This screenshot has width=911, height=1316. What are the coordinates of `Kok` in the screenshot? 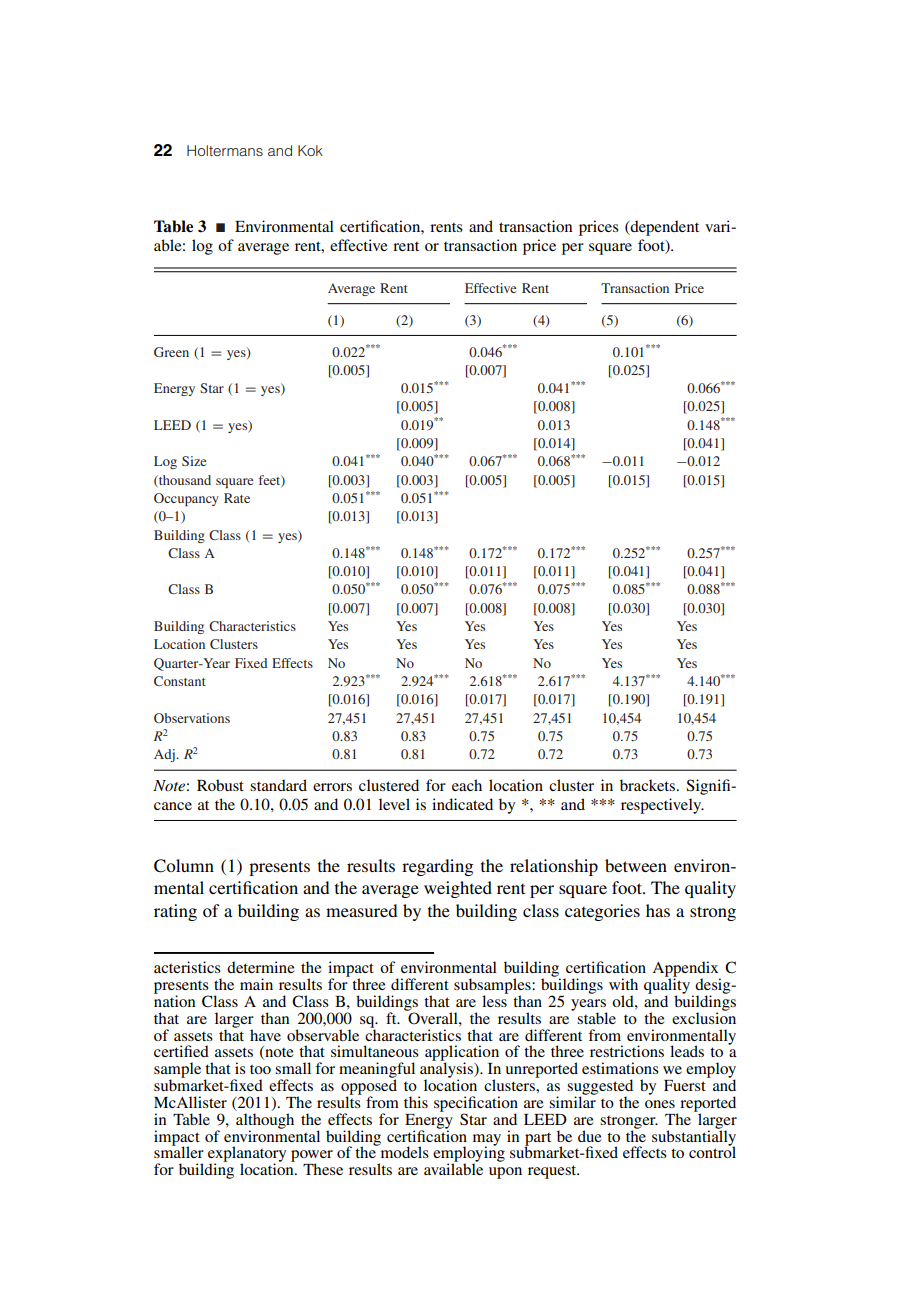 It's located at (310, 150).
